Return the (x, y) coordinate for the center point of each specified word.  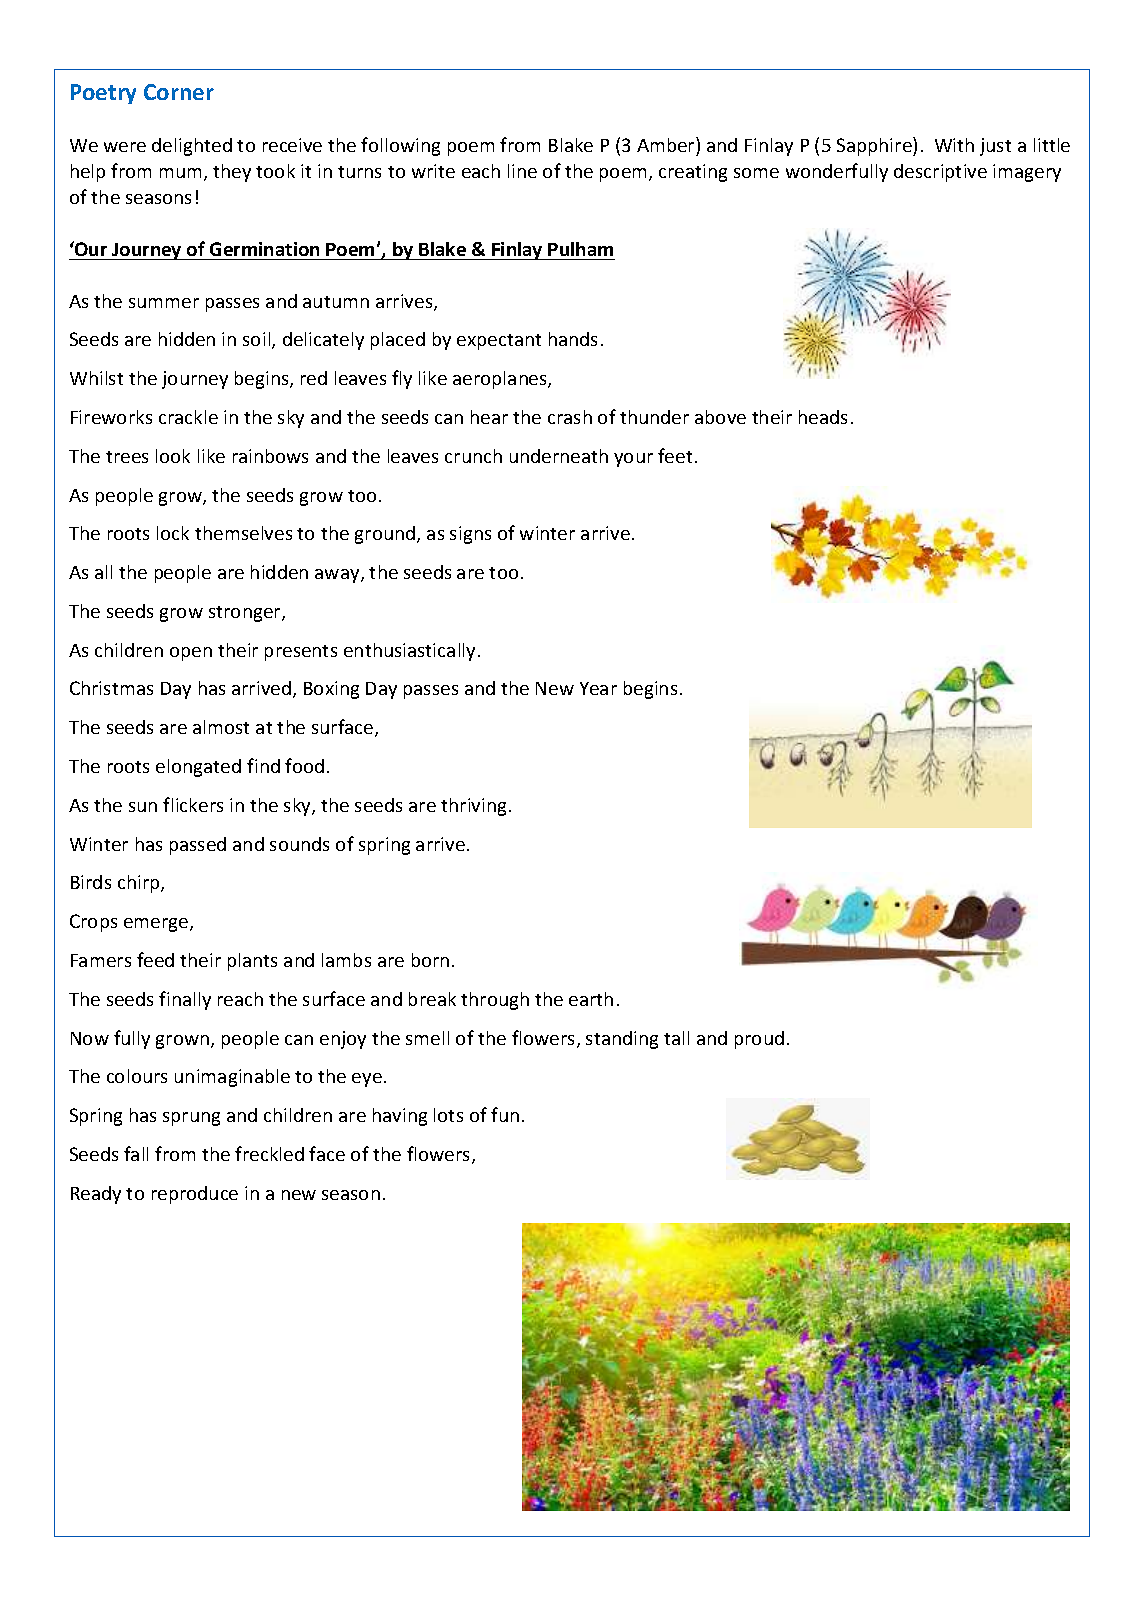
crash (570, 417)
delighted (192, 147)
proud (759, 1040)
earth (591, 999)
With (954, 145)
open (191, 654)
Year (598, 688)
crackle (188, 417)
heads (823, 417)
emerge (157, 925)
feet (675, 455)
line (522, 171)
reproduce (195, 1195)
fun (505, 1114)
